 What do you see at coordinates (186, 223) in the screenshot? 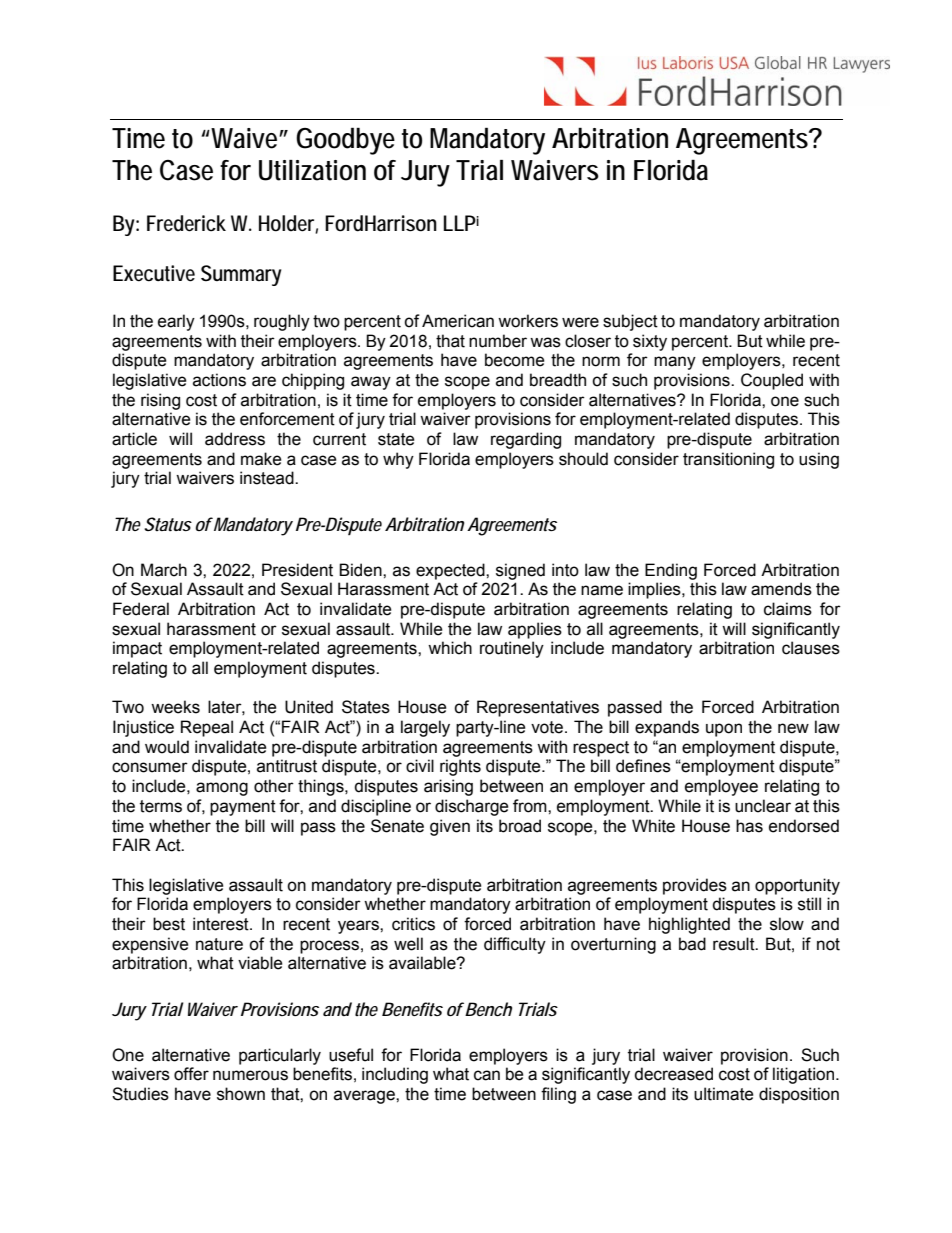
I see `Frederick` at bounding box center [186, 223].
